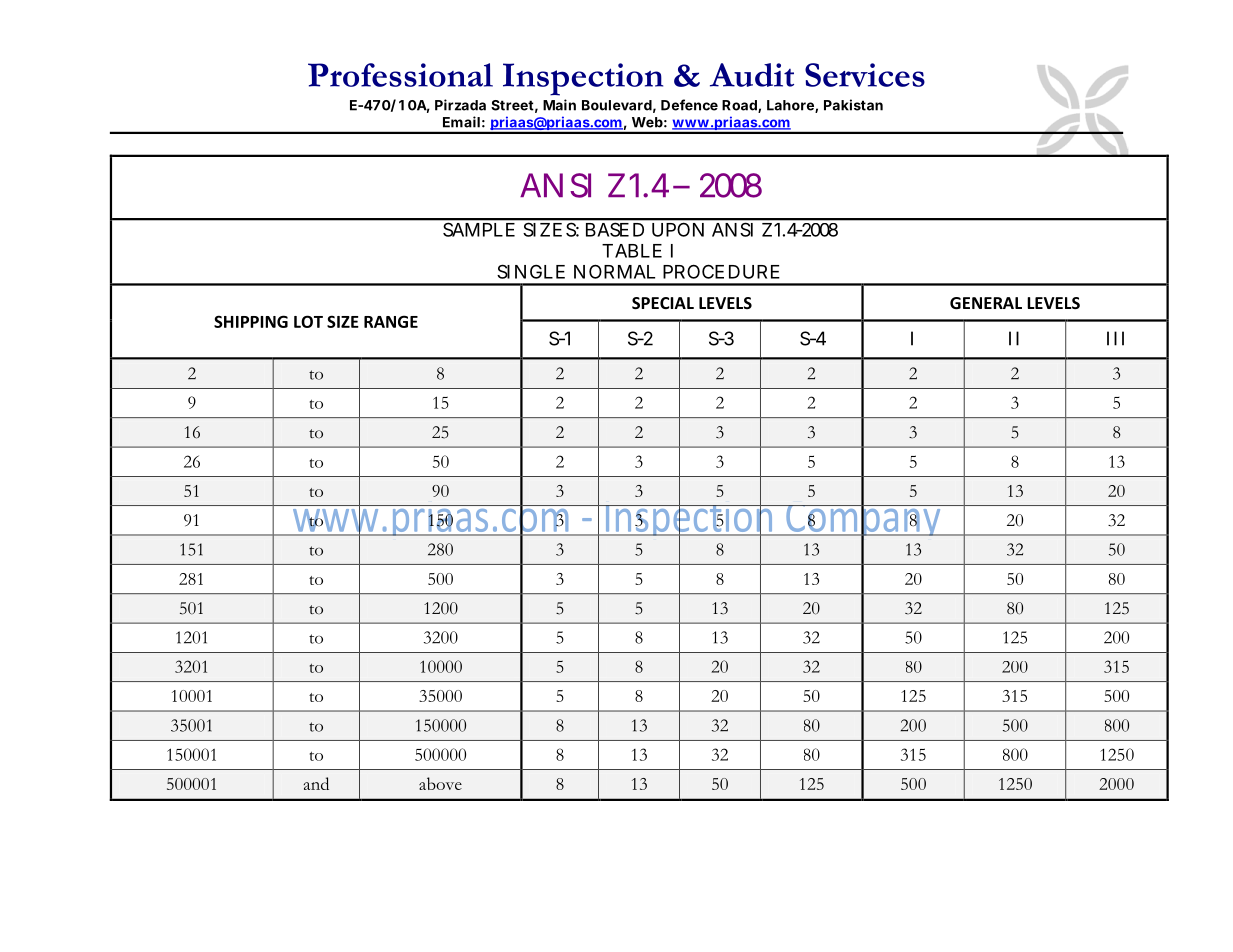 This document has height=952, width=1233. Describe the element at coordinates (986, 303) in the document. I see `GENERAL` at that location.
